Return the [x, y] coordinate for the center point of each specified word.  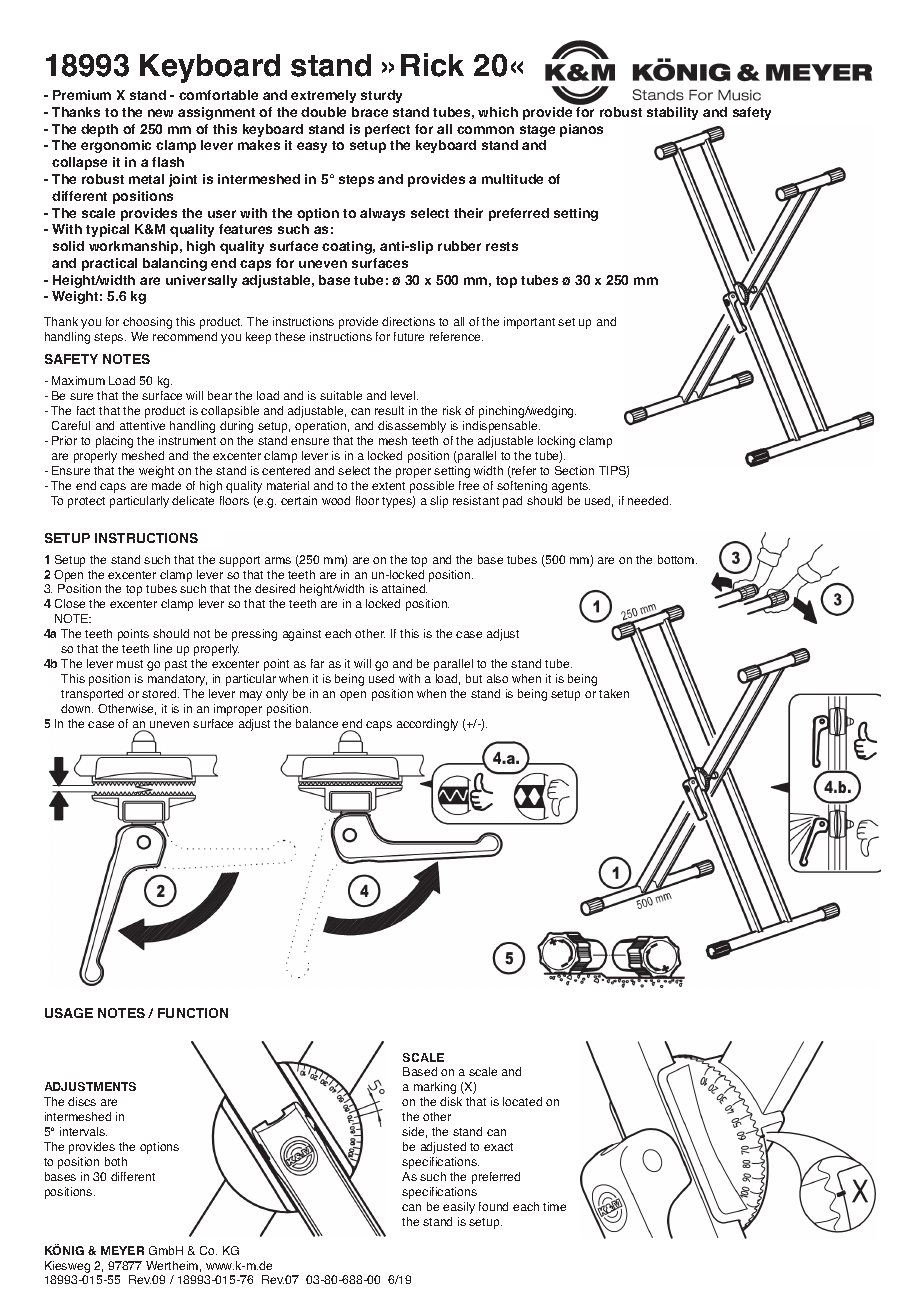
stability [672, 113]
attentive [142, 425]
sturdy [381, 96]
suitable [341, 395]
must [130, 664]
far [317, 663]
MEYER [122, 1250]
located [522, 1101]
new [160, 113]
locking [556, 442]
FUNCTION [193, 1013]
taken [614, 693]
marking [435, 1088]
